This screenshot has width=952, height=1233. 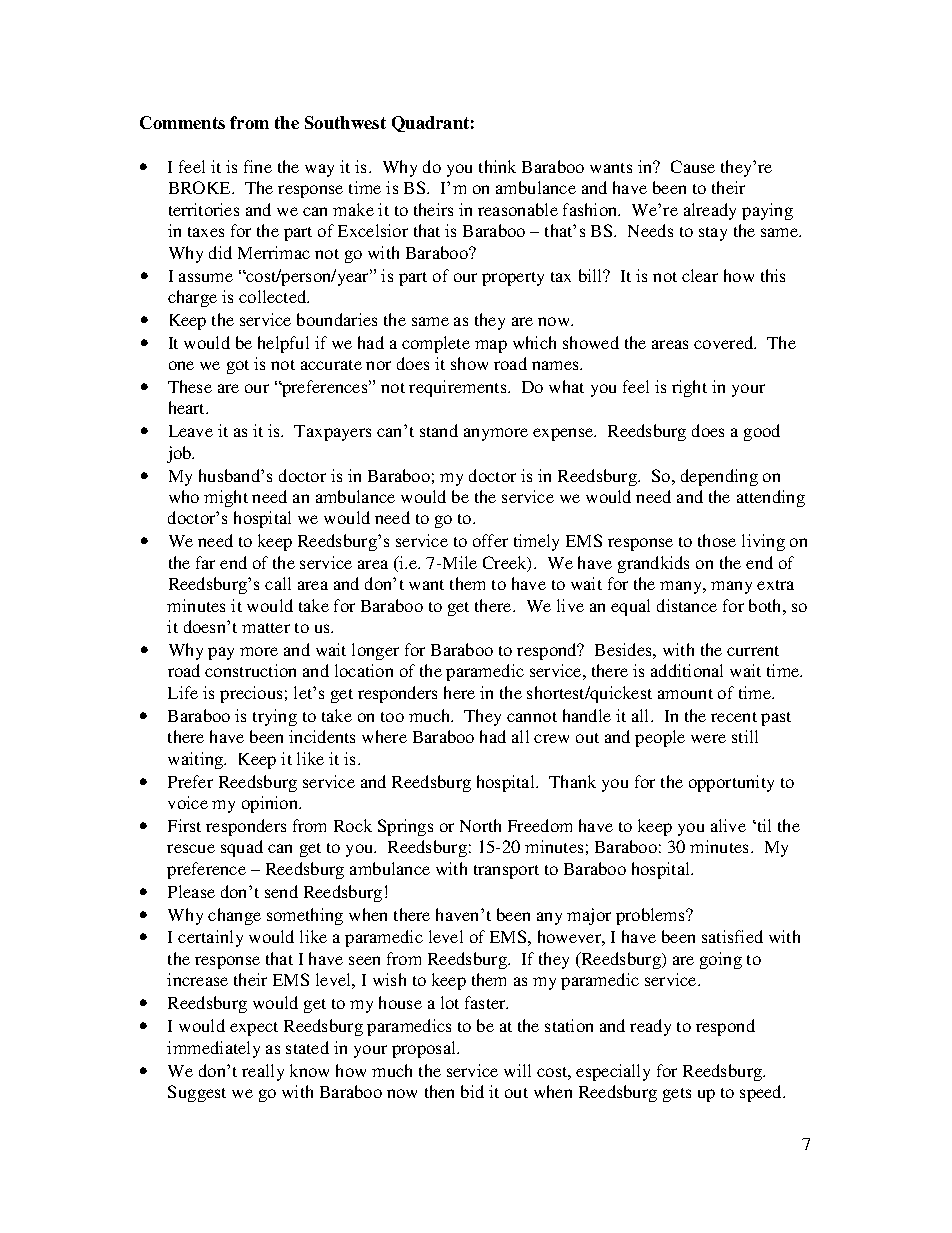 What do you see at coordinates (459, 388) in the screenshot?
I see `requirements` at bounding box center [459, 388].
